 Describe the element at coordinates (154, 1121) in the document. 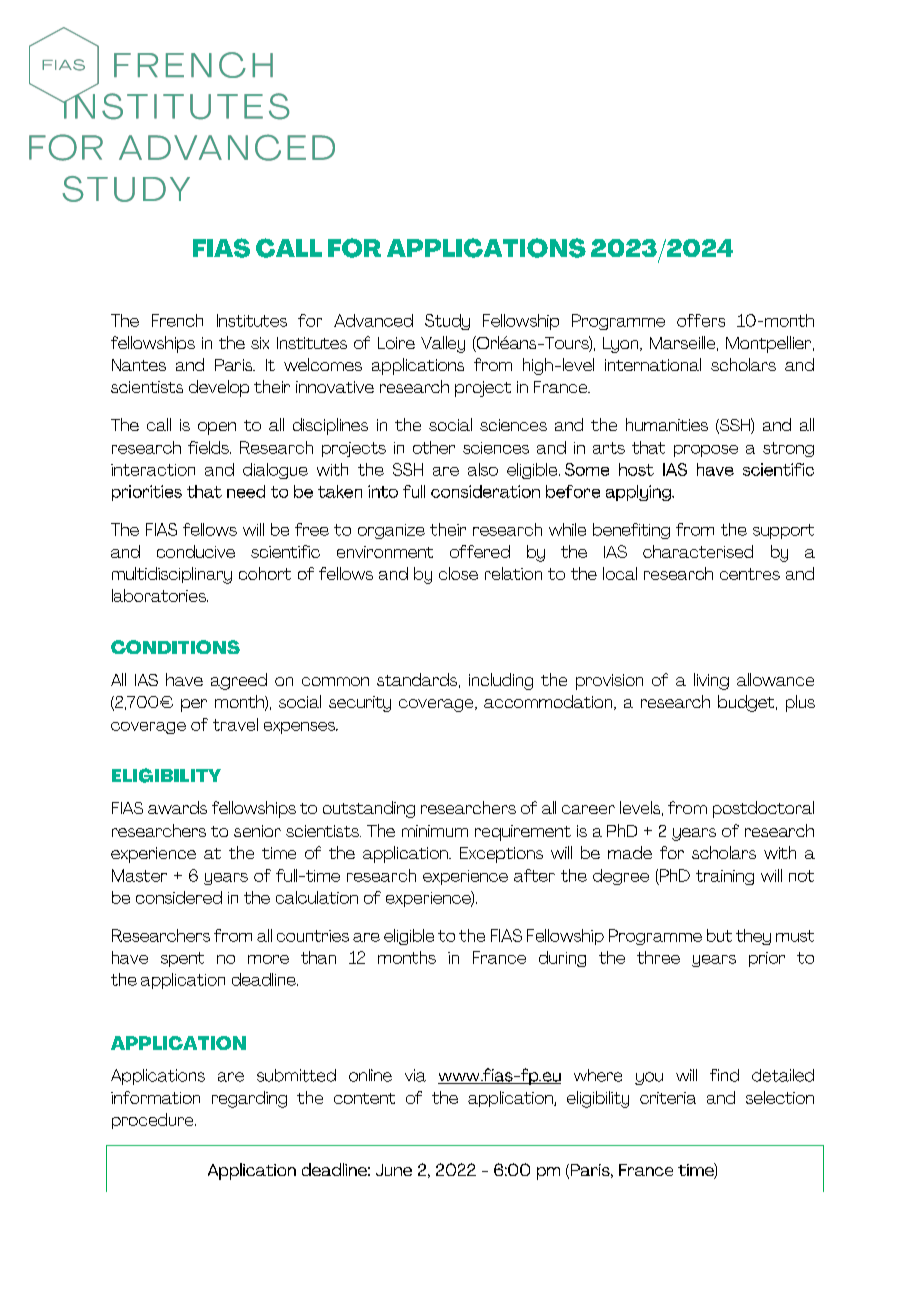

I see `procedure` at that location.
